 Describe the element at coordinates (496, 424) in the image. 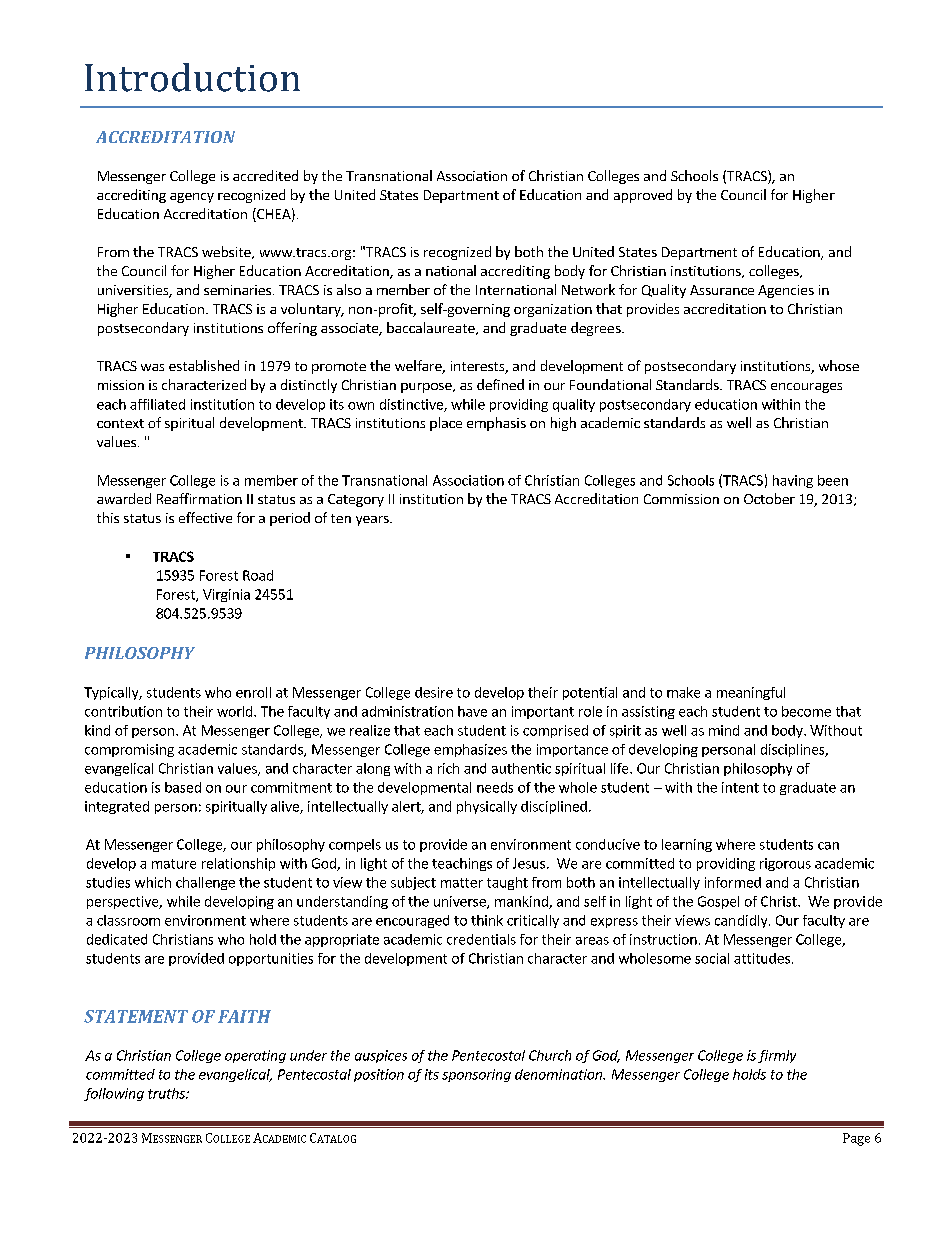

I see `emphasis` at that location.
